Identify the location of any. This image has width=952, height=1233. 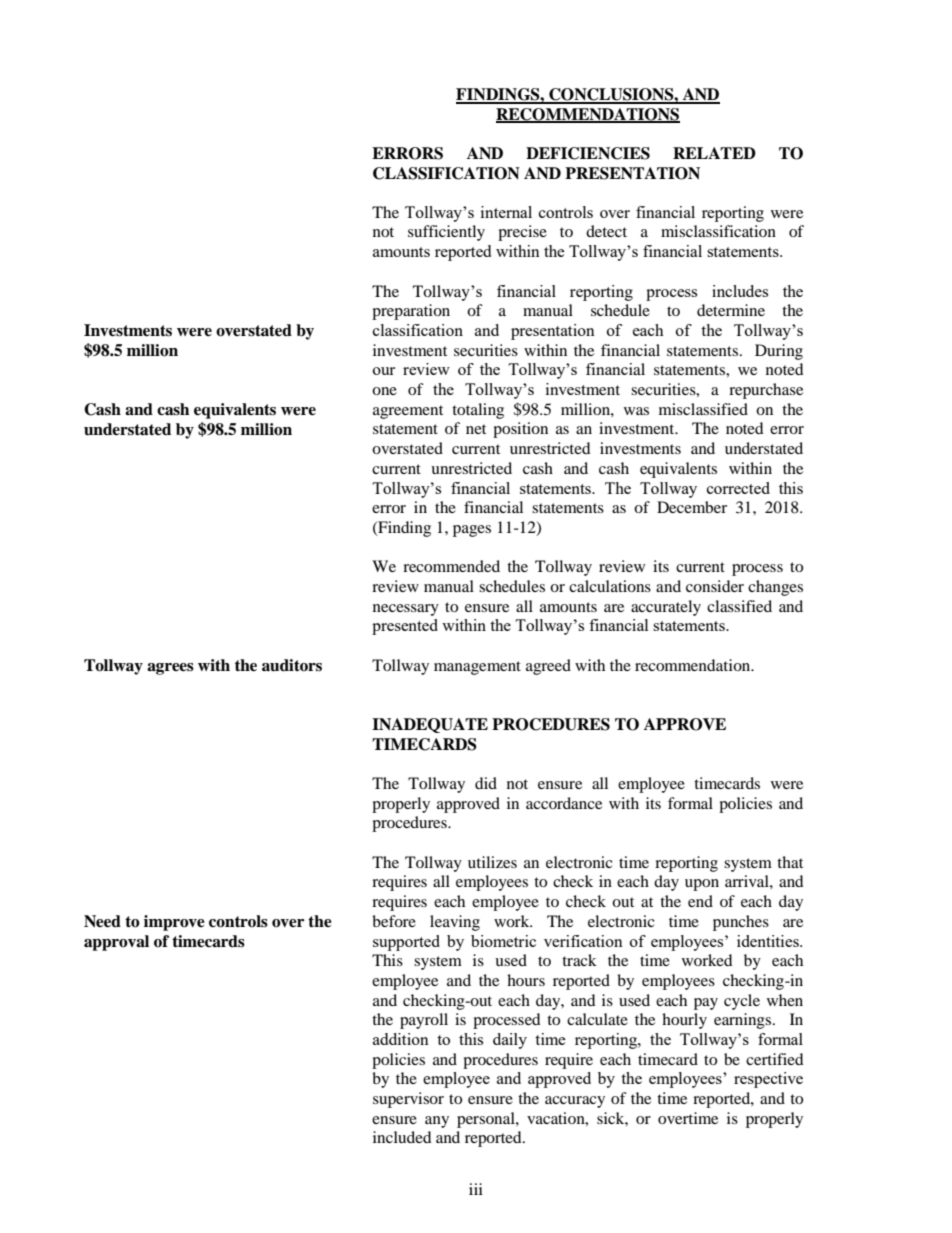
(437, 1122).
